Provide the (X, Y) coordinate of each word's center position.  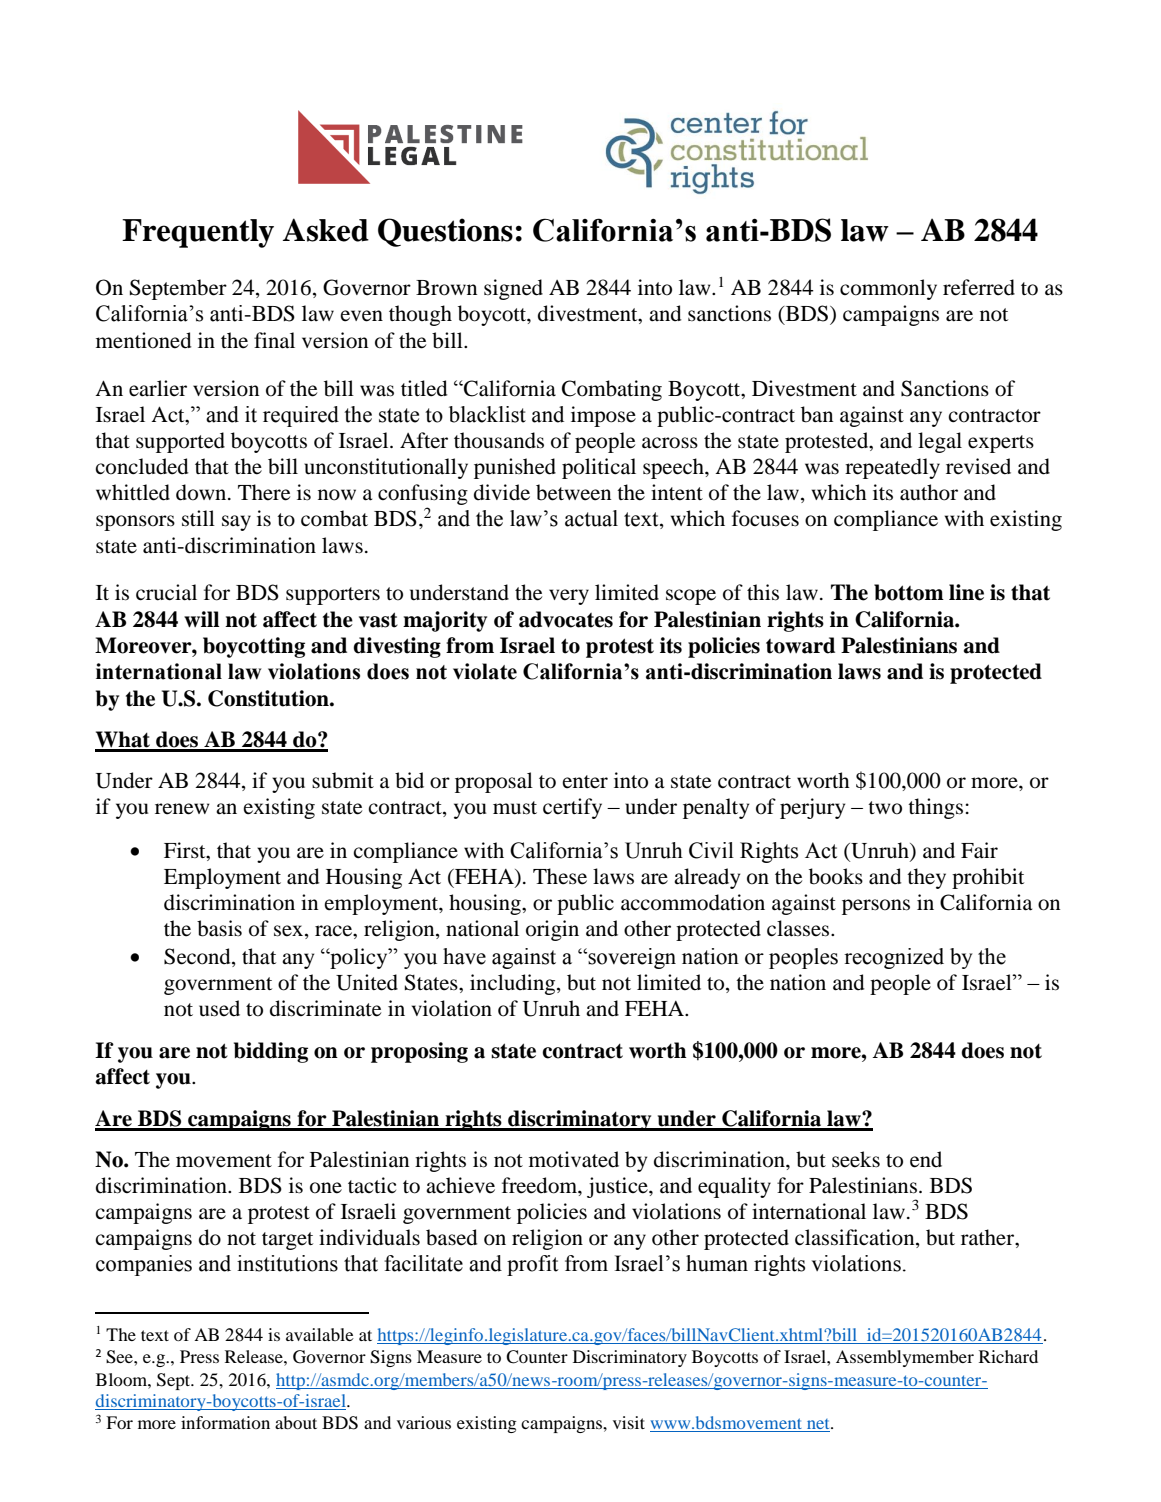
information (225, 1422)
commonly (888, 289)
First (186, 850)
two (885, 808)
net (818, 1425)
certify (572, 808)
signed (513, 289)
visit (629, 1422)
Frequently (198, 233)
